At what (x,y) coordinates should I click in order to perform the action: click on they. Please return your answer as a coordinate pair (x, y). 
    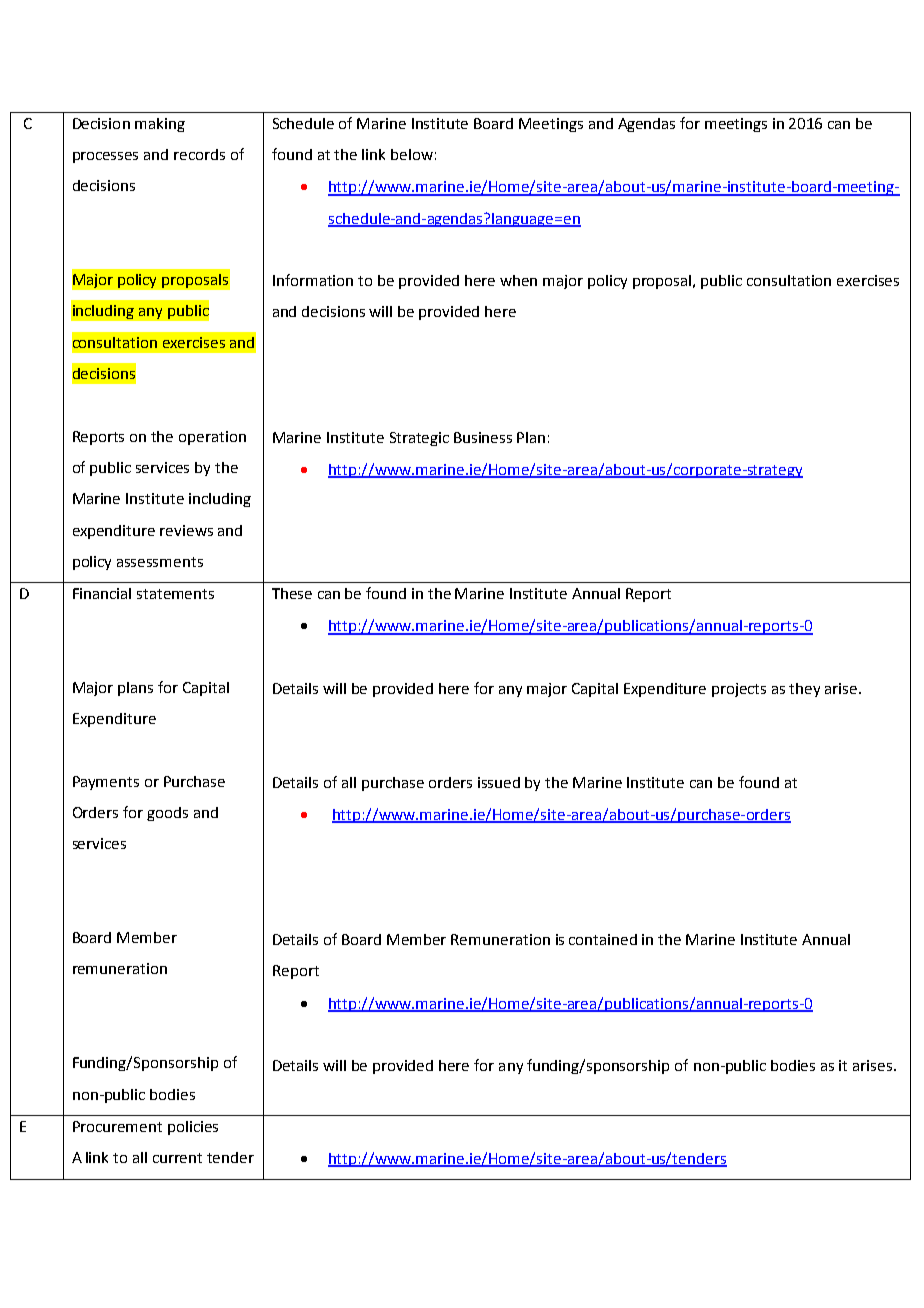
    Looking at the image, I should click on (804, 690).
